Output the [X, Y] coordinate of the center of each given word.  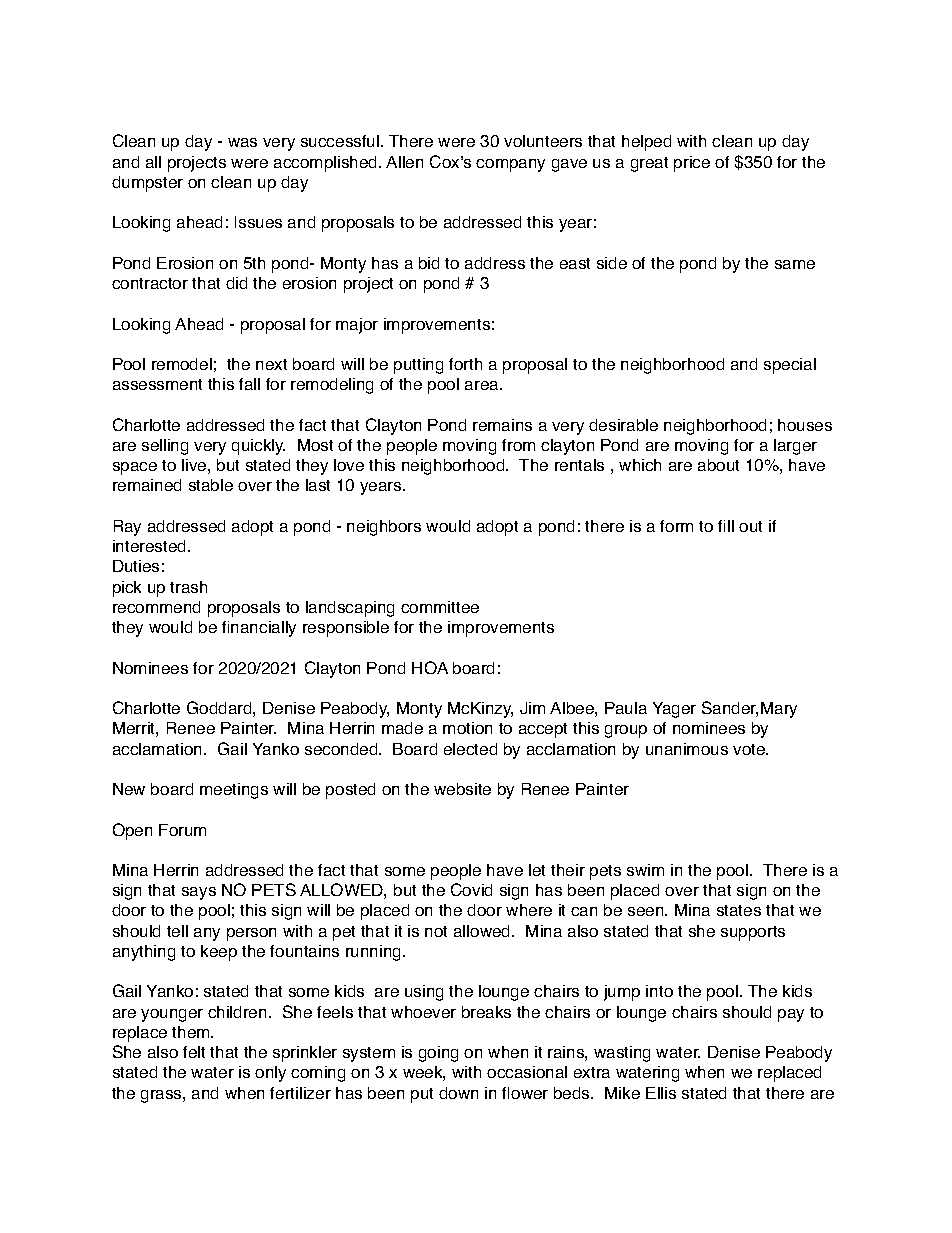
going [438, 1054]
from [518, 445]
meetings [234, 791]
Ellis [661, 1093]
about [718, 465]
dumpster [147, 184]
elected [470, 749]
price [692, 164]
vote [750, 749]
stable [211, 485]
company [510, 165]
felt [194, 1052]
